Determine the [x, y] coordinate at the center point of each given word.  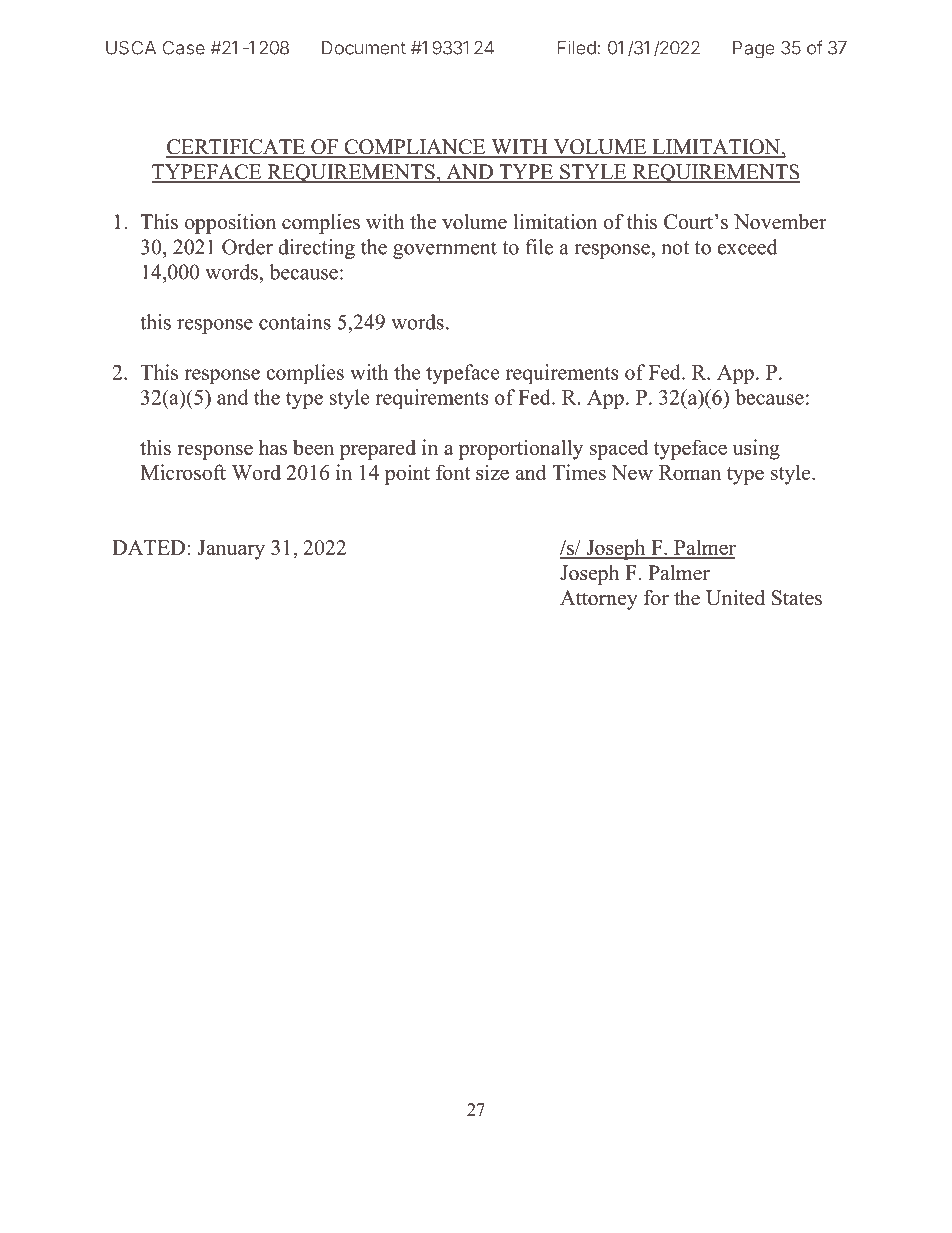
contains [295, 322]
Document [364, 48]
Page [754, 50]
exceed [747, 247]
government [445, 250]
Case [184, 48]
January [231, 550]
